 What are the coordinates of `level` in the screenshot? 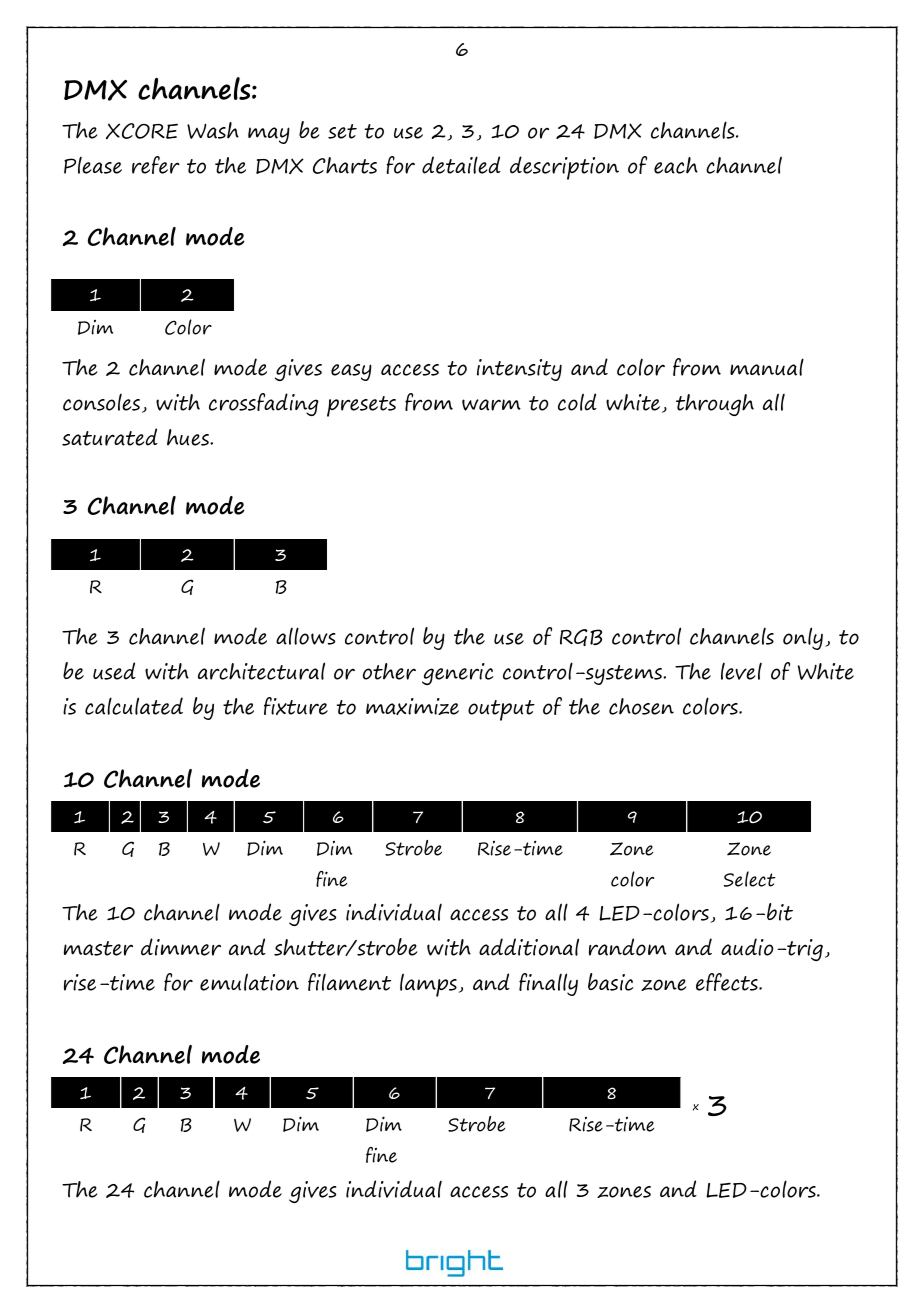 It's located at (741, 671).
